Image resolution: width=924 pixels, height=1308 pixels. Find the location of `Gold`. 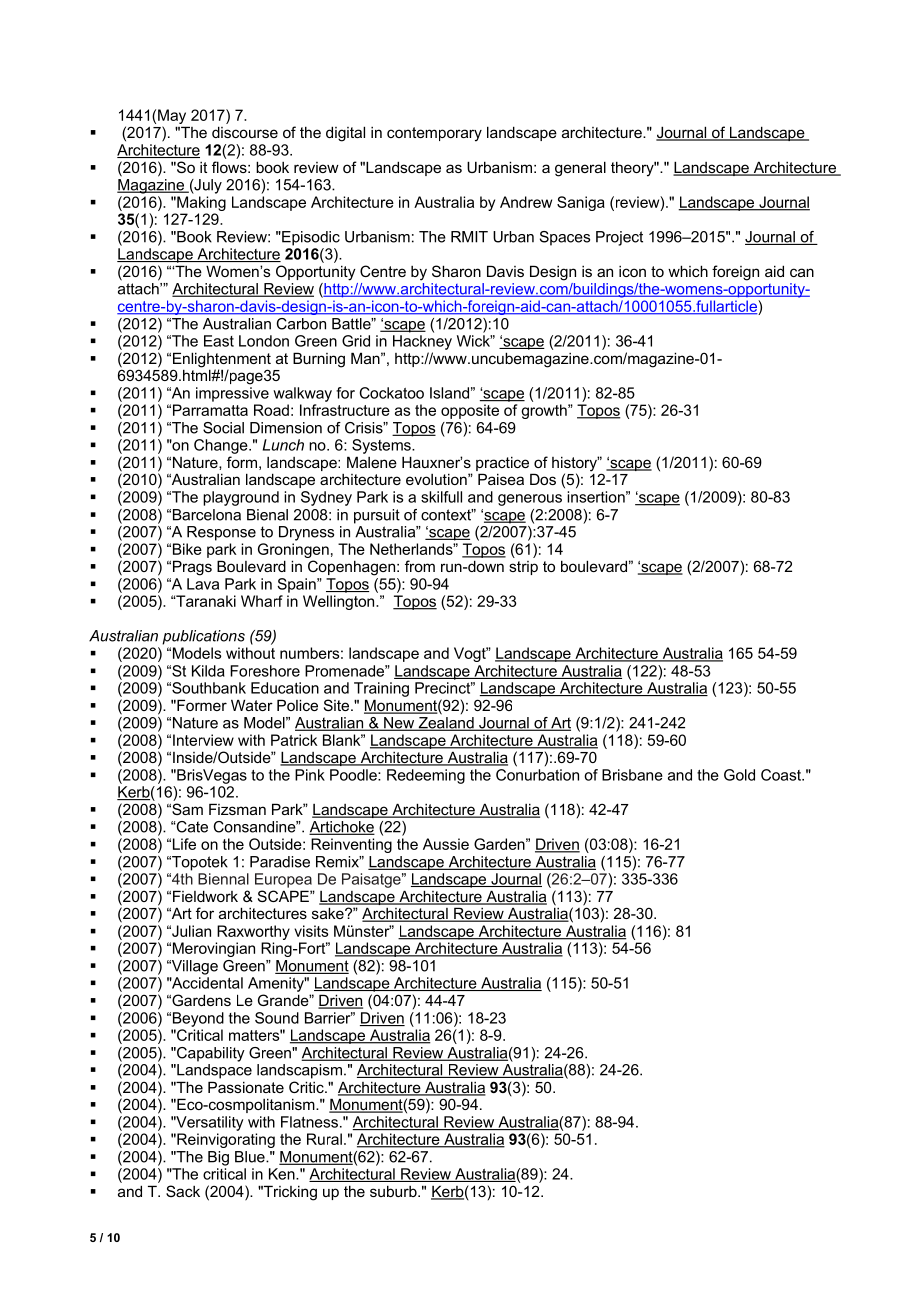

Gold is located at coordinates (739, 775).
